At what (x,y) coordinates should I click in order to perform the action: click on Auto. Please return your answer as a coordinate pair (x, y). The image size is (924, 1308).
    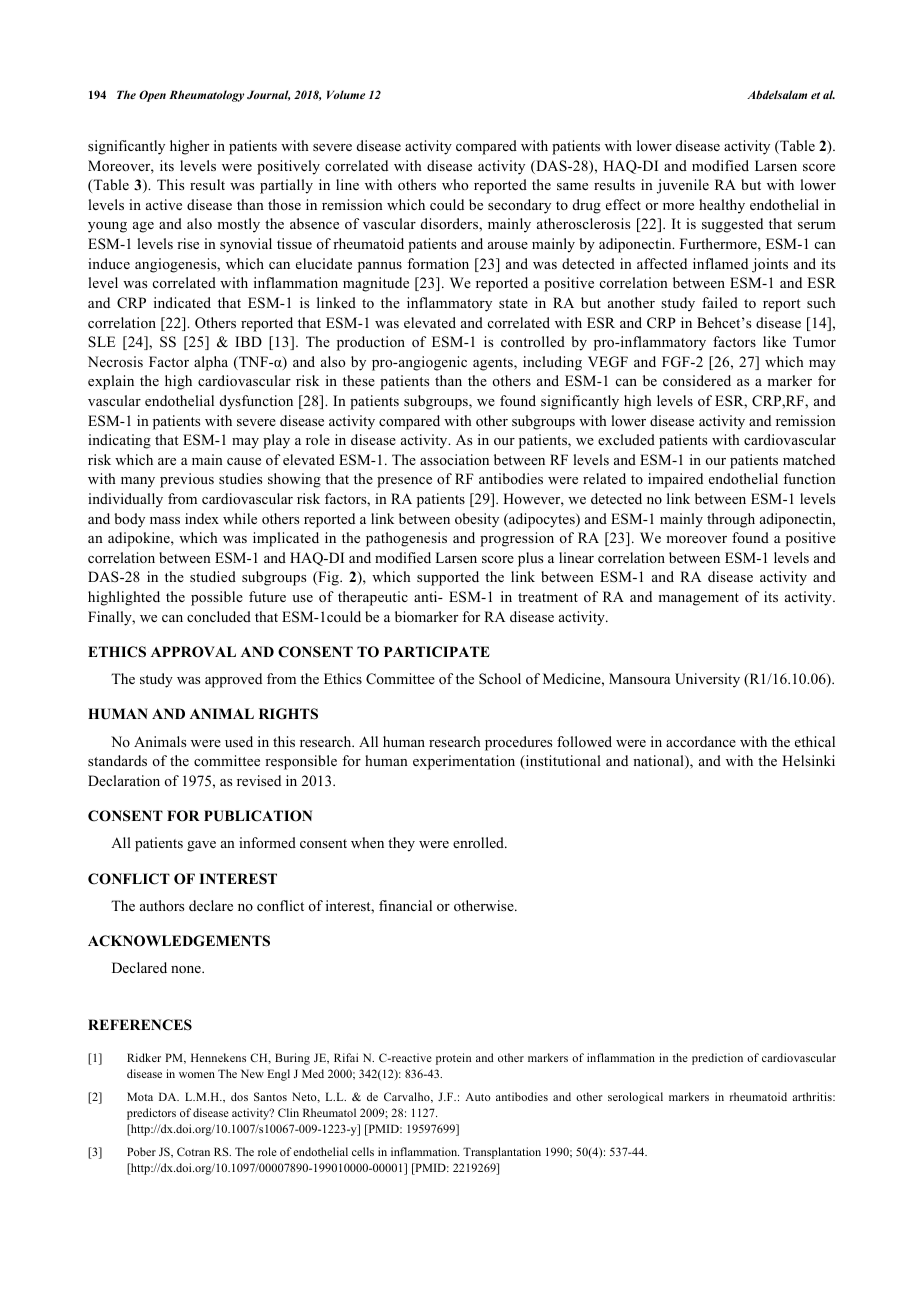
    Looking at the image, I should click on (478, 1097).
